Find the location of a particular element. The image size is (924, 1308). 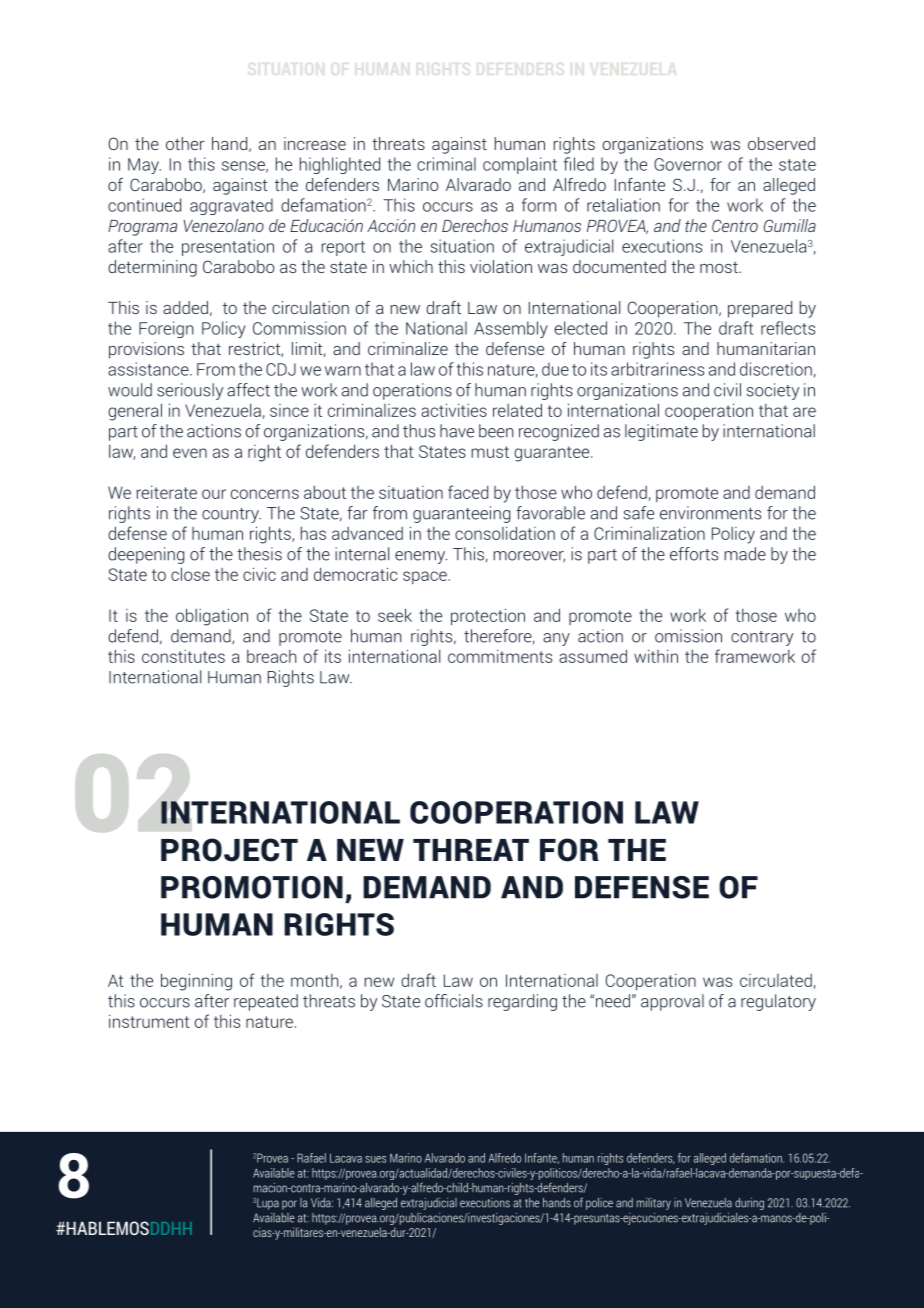

aggravated is located at coordinates (231, 206).
